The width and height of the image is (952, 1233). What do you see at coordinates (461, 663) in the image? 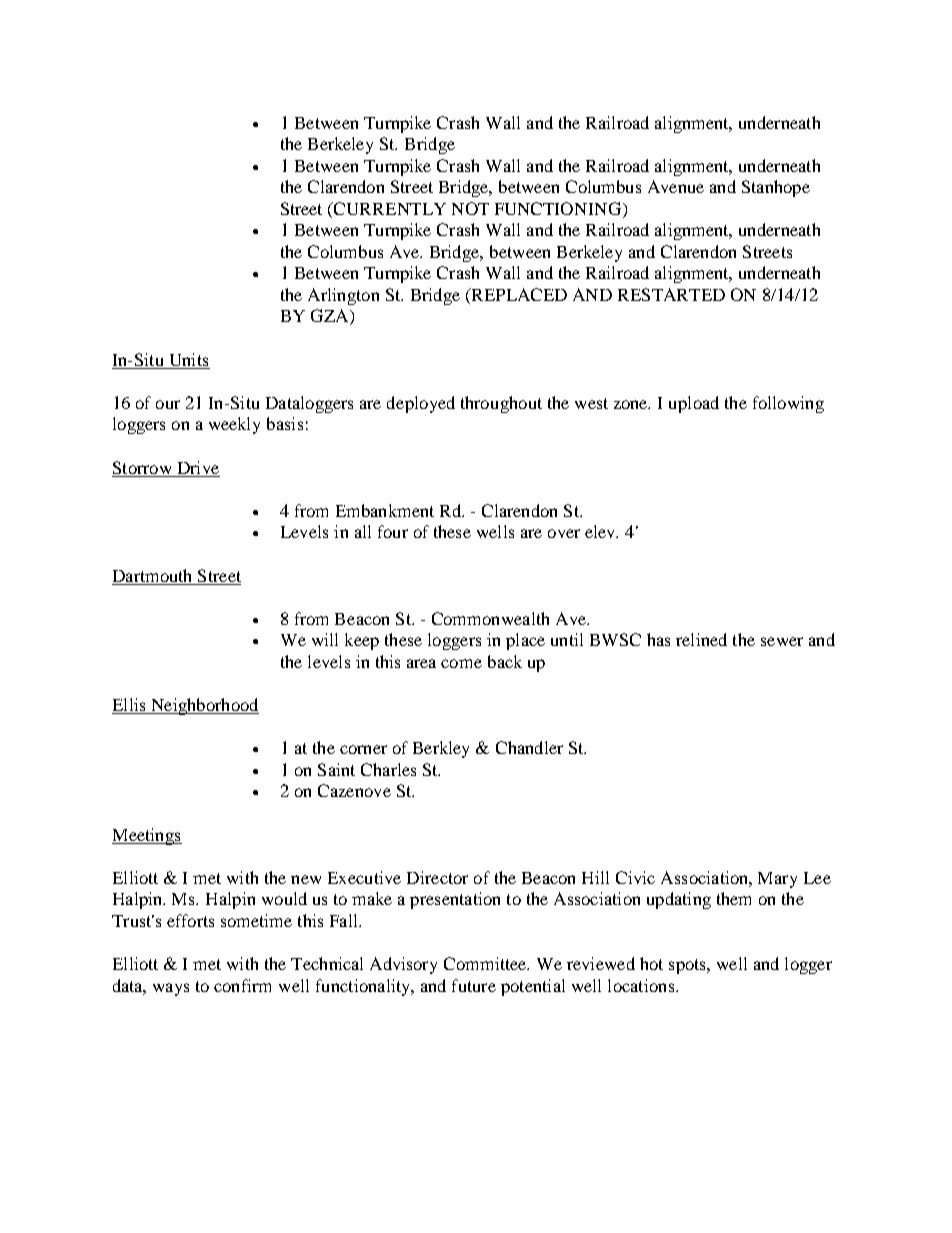
I see `come` at bounding box center [461, 663].
